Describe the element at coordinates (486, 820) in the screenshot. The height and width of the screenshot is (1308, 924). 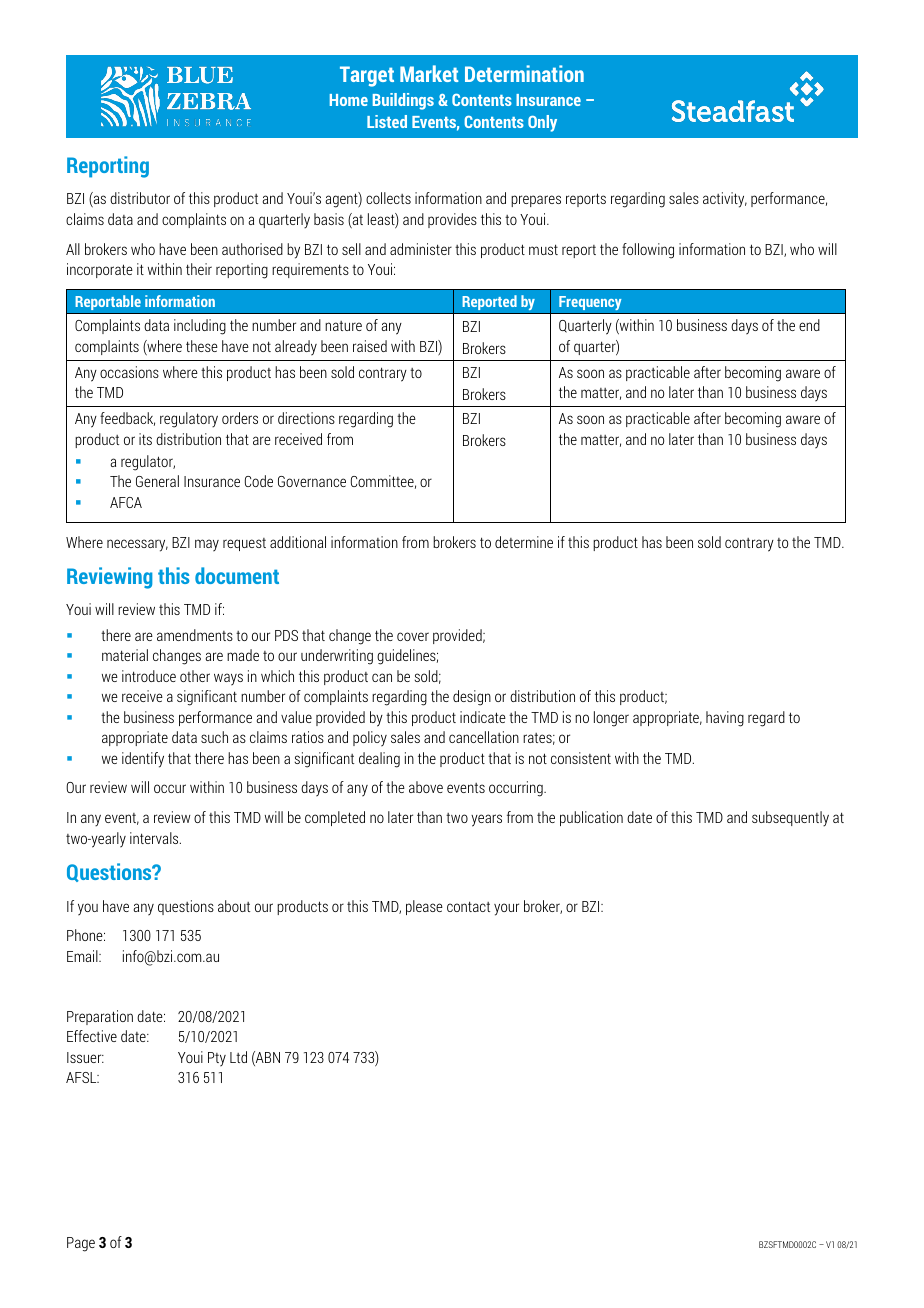
I see `years` at that location.
